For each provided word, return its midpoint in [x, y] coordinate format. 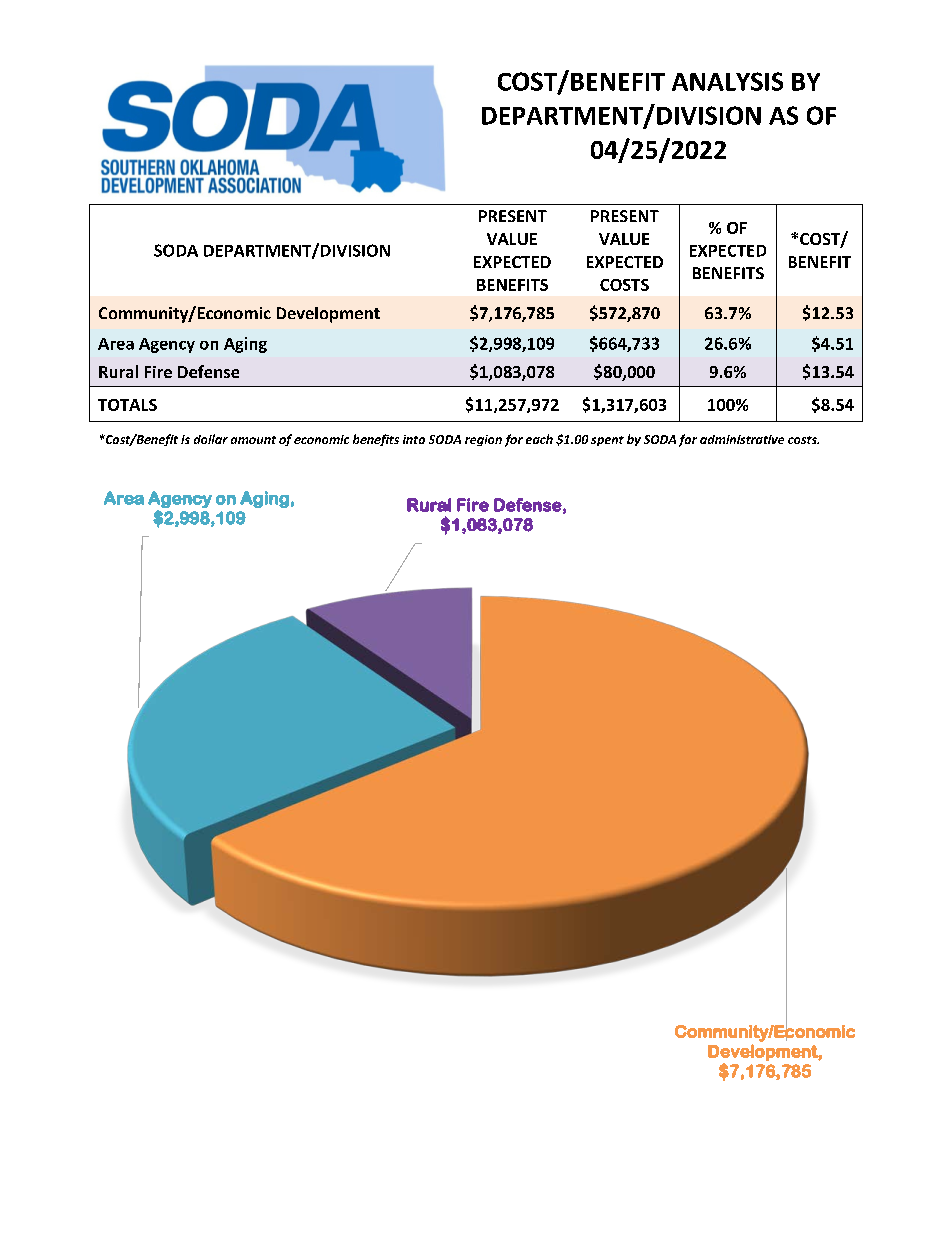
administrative [742, 439]
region [483, 440]
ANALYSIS [727, 81]
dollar [211, 439]
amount [253, 440]
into [414, 439]
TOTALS [127, 405]
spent [607, 441]
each [539, 439]
